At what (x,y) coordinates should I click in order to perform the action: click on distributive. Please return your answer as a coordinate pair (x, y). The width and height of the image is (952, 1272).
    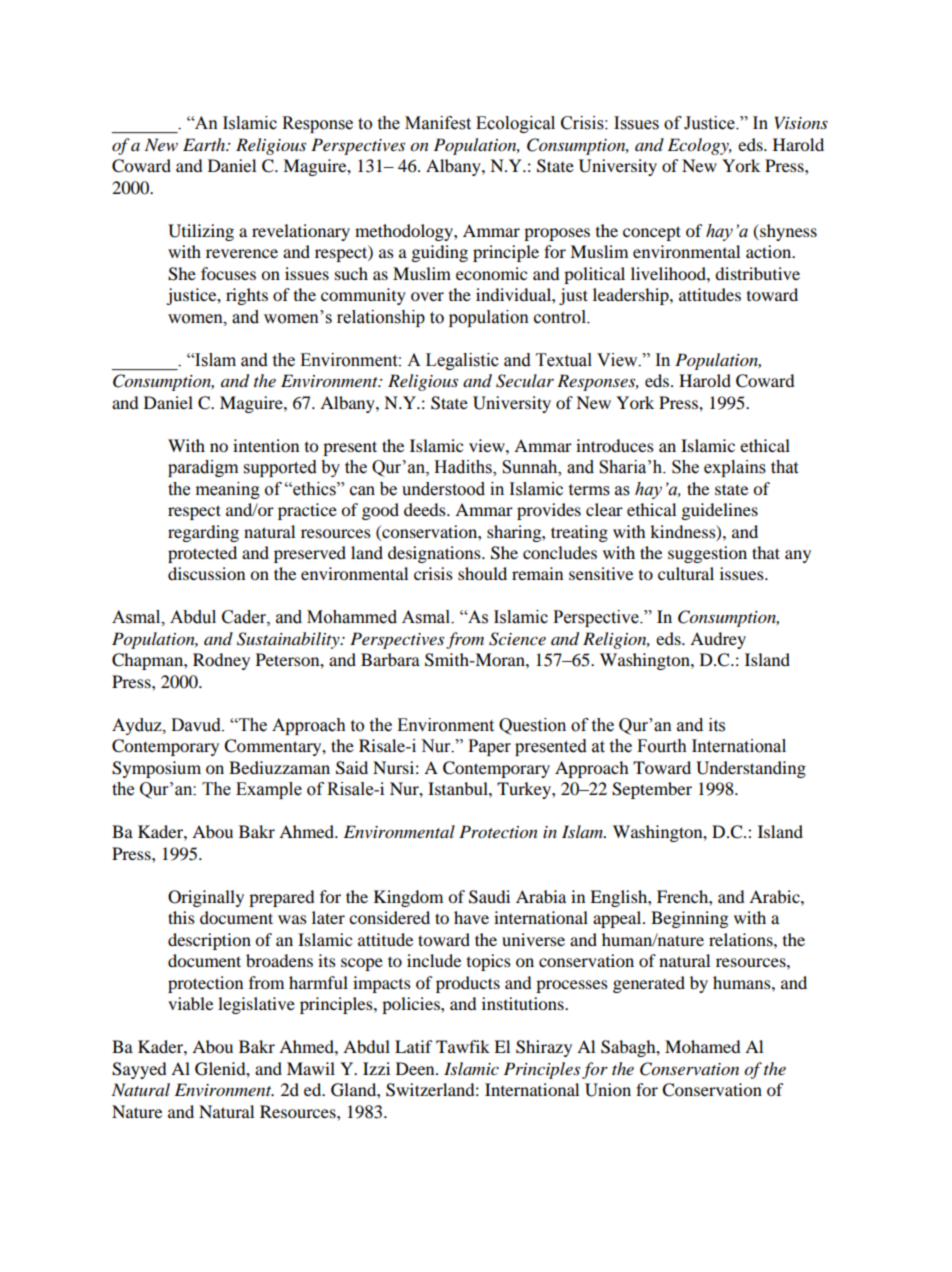
    Looking at the image, I should click on (757, 273).
